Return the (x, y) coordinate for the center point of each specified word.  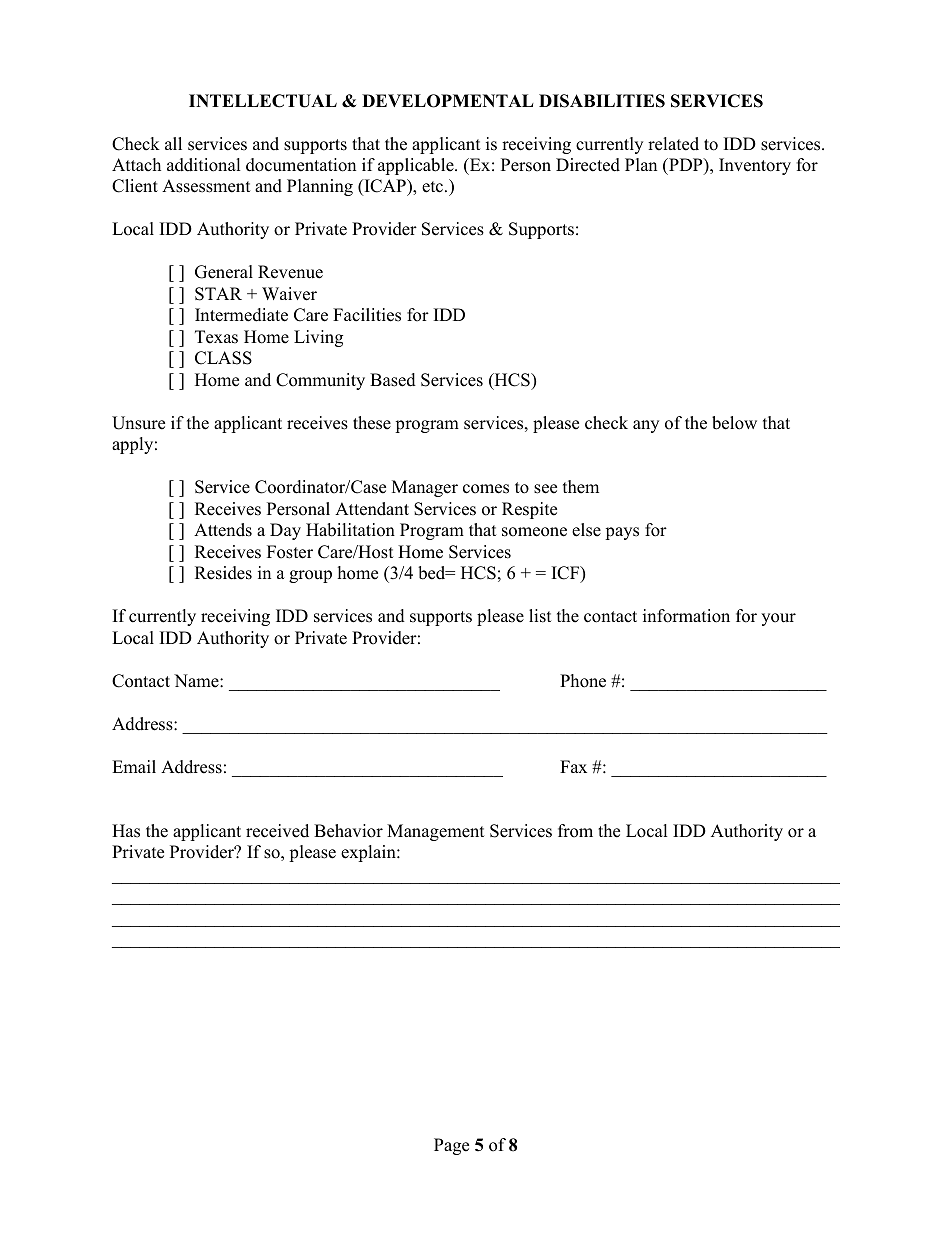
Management (436, 832)
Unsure (138, 423)
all (173, 143)
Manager (425, 488)
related (673, 144)
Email (134, 766)
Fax (573, 766)
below (734, 423)
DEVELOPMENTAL (448, 101)
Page (451, 1146)
